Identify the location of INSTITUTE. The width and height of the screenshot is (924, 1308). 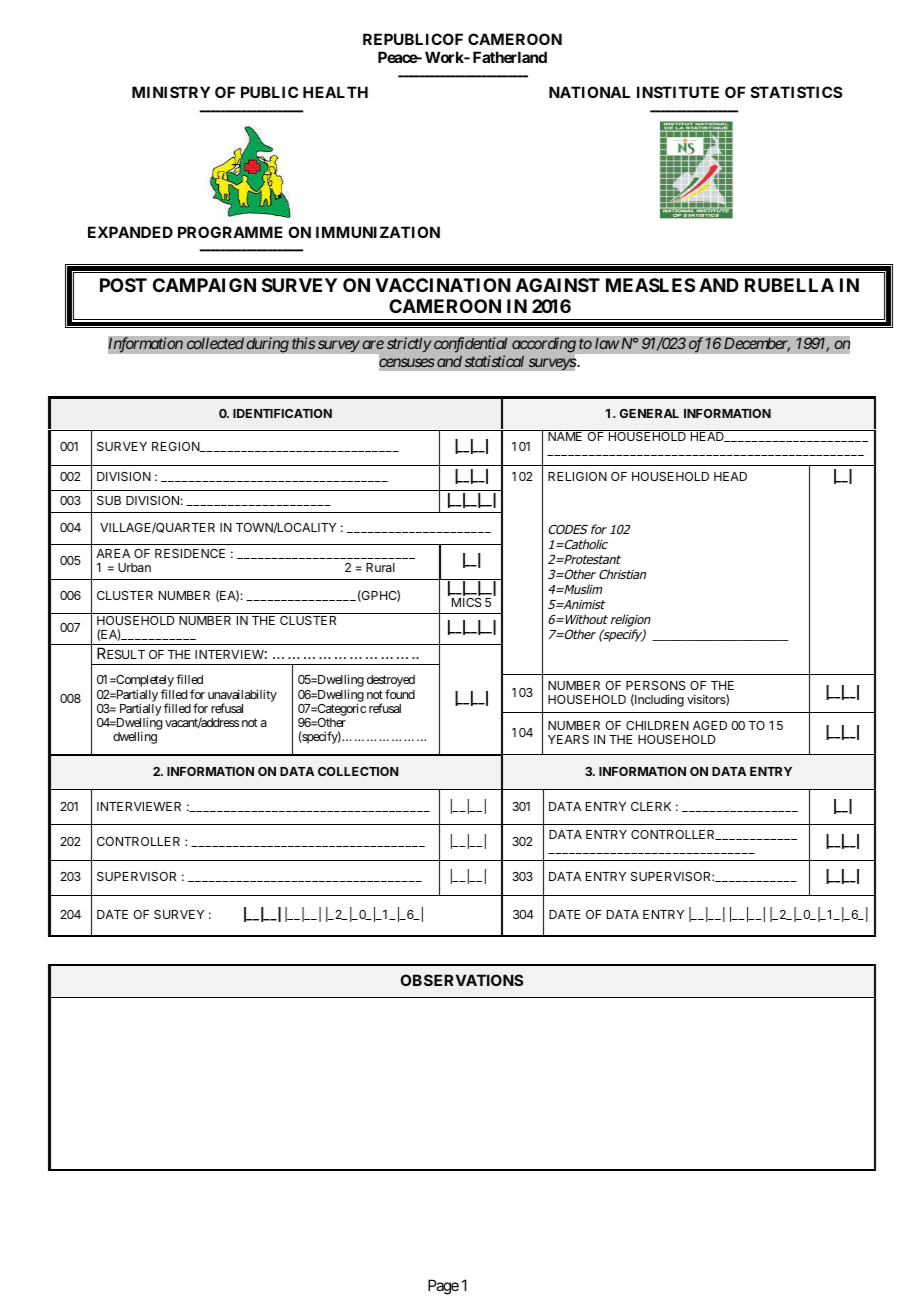
(678, 92).
